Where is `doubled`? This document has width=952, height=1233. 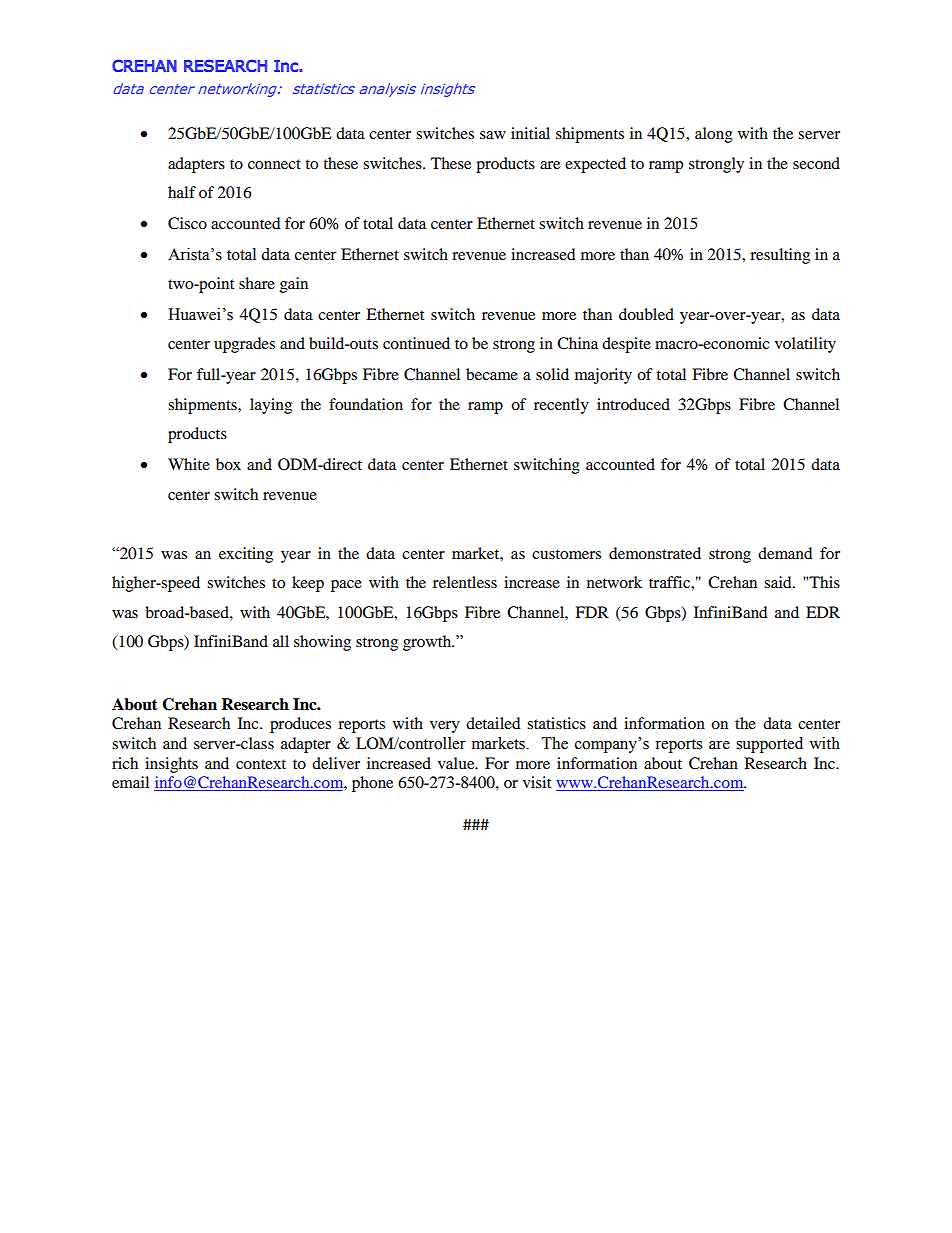 doubled is located at coordinates (646, 314).
